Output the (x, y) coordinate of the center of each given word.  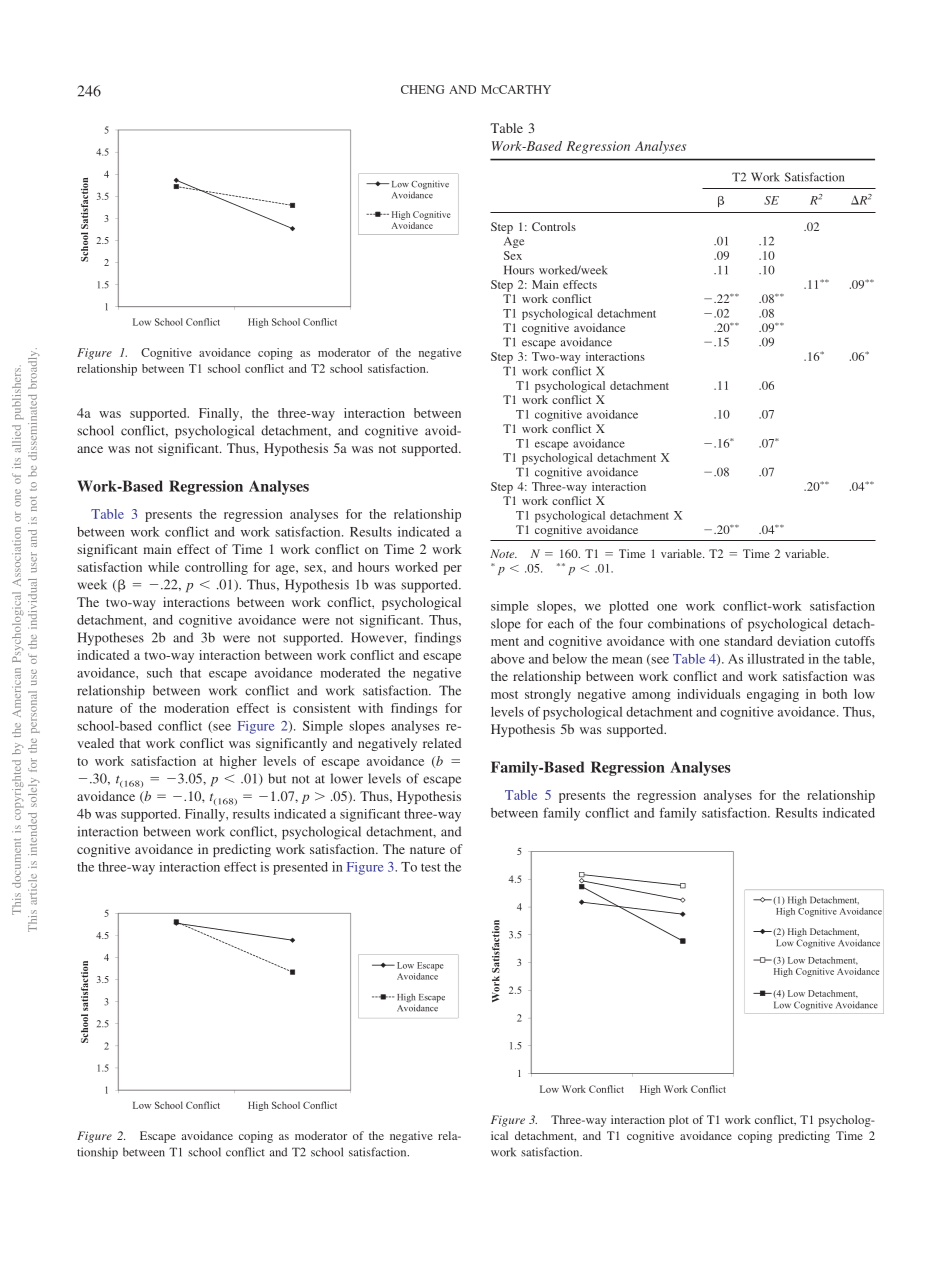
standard (748, 641)
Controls (554, 226)
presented (300, 868)
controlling (216, 568)
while (163, 567)
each (561, 623)
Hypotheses (110, 639)
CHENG (422, 89)
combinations (686, 623)
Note (503, 553)
